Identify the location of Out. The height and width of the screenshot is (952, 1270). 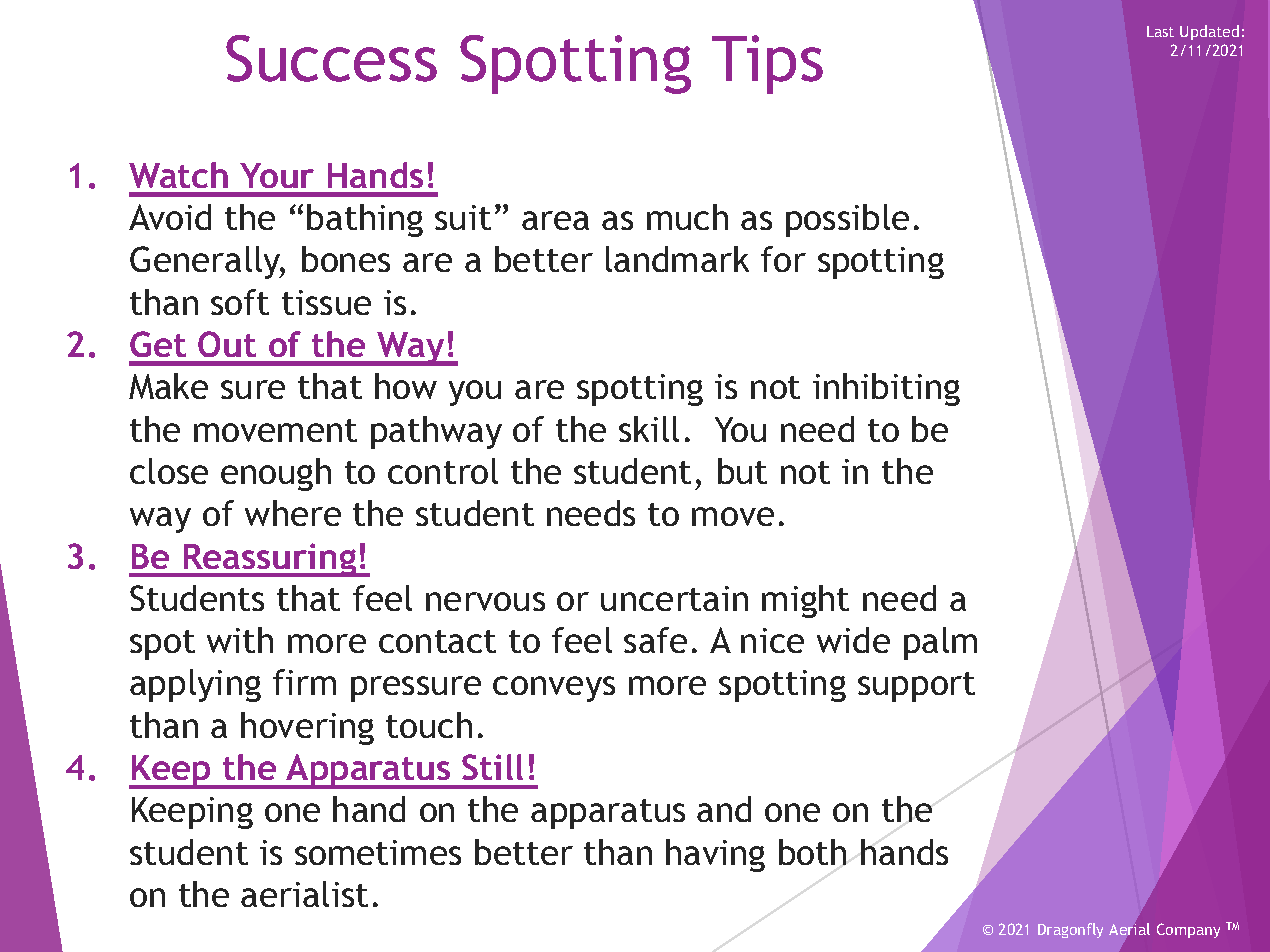
(227, 344).
